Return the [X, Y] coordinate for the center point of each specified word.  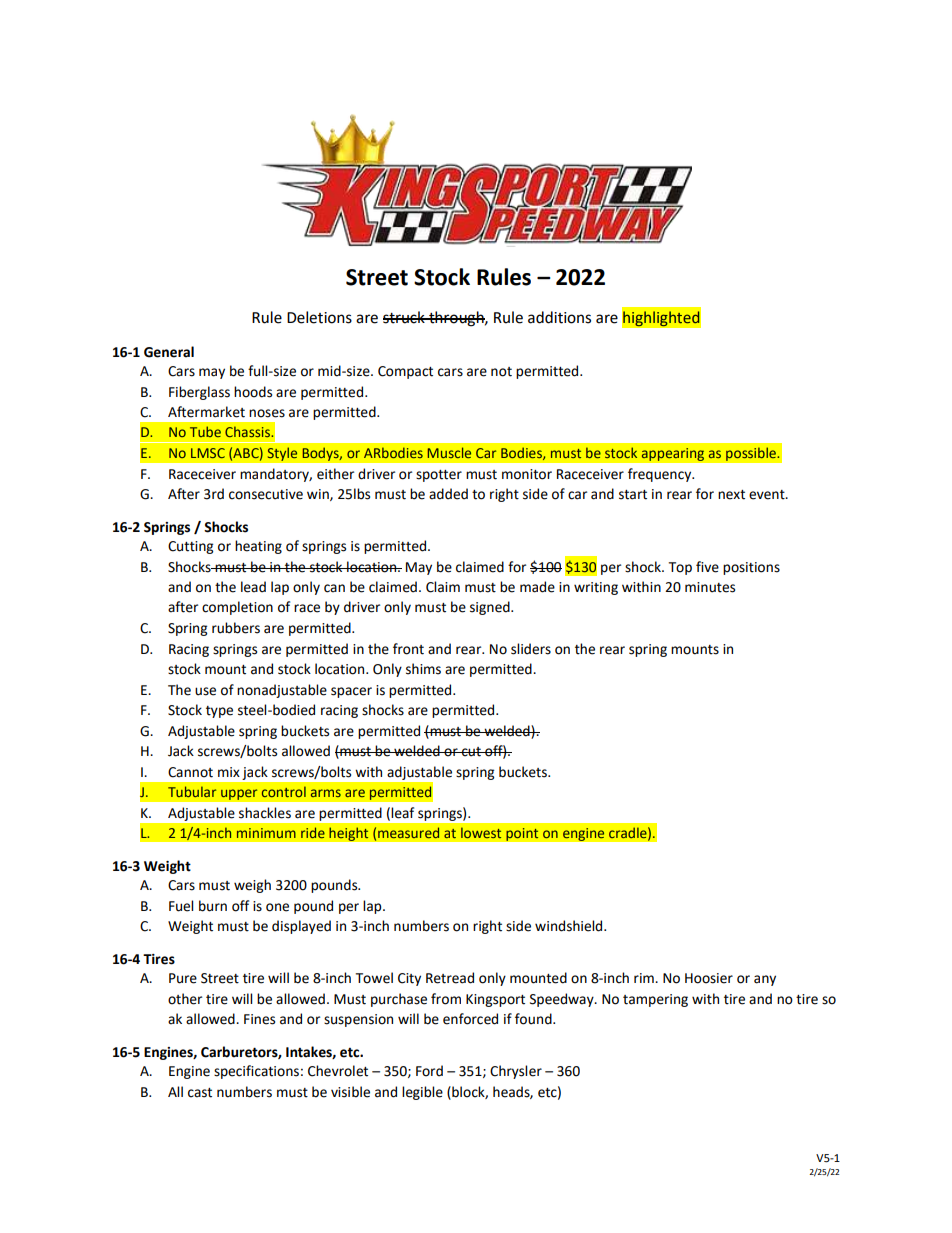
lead [253, 587]
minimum [266, 833]
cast [200, 1093]
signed [491, 608]
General [169, 352]
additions [559, 317]
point [522, 834]
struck [405, 317]
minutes [710, 587]
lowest [481, 832]
